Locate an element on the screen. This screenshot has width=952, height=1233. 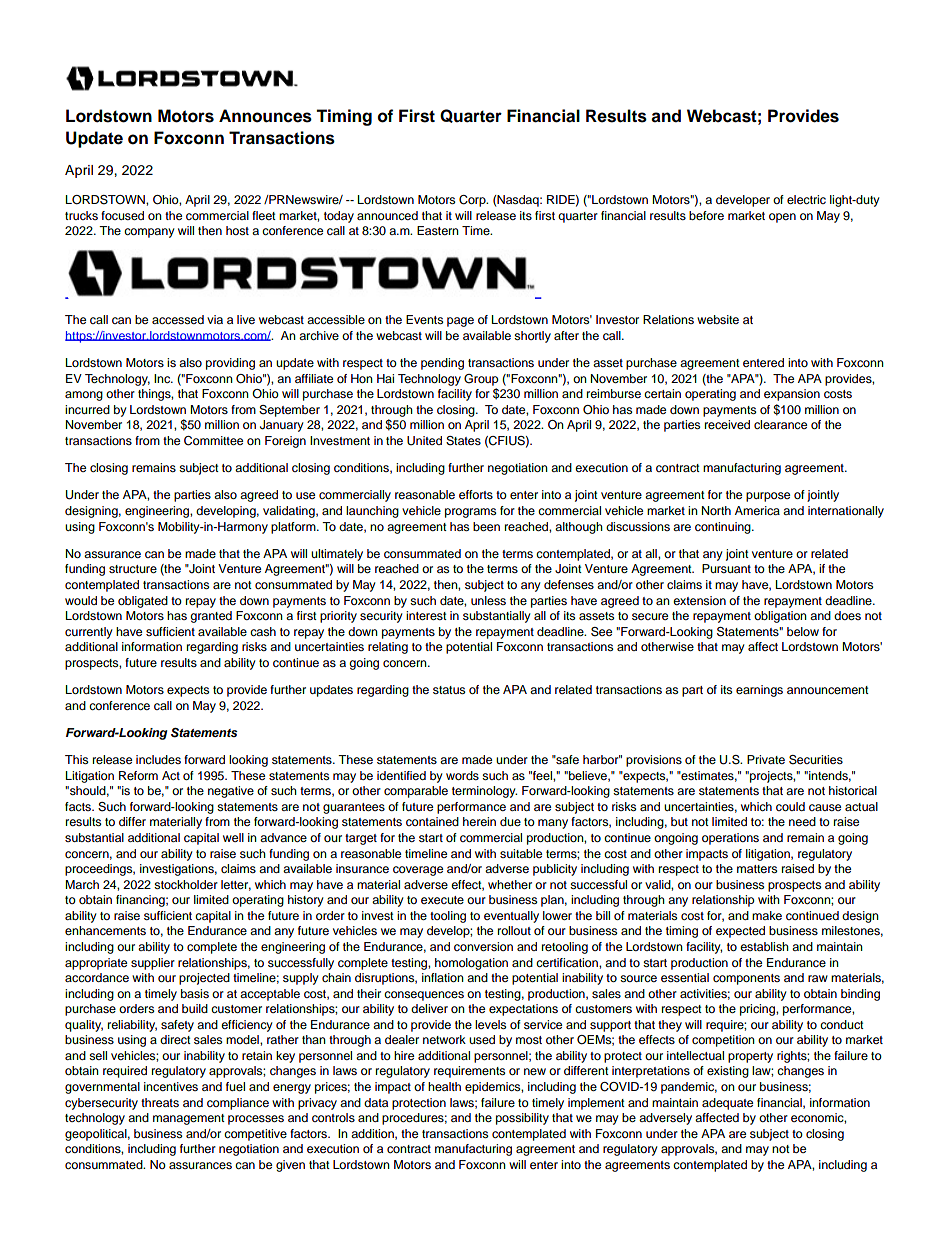
interest is located at coordinates (426, 615).
